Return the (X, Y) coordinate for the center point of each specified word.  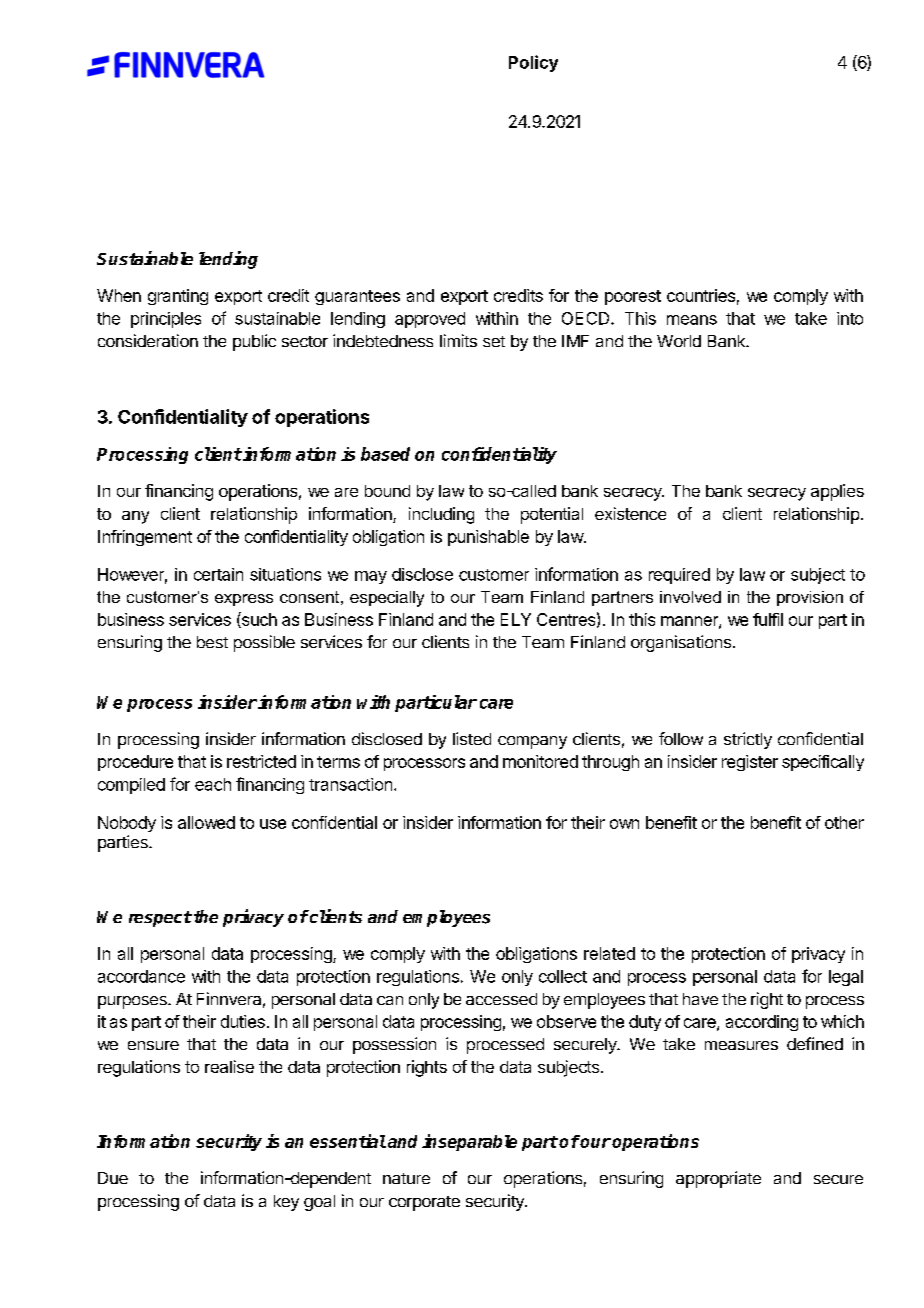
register (750, 763)
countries (701, 295)
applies (837, 492)
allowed (206, 822)
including (441, 515)
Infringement (145, 538)
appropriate (718, 1179)
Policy (533, 63)
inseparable (469, 1142)
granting (178, 297)
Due (113, 1178)
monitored (540, 761)
